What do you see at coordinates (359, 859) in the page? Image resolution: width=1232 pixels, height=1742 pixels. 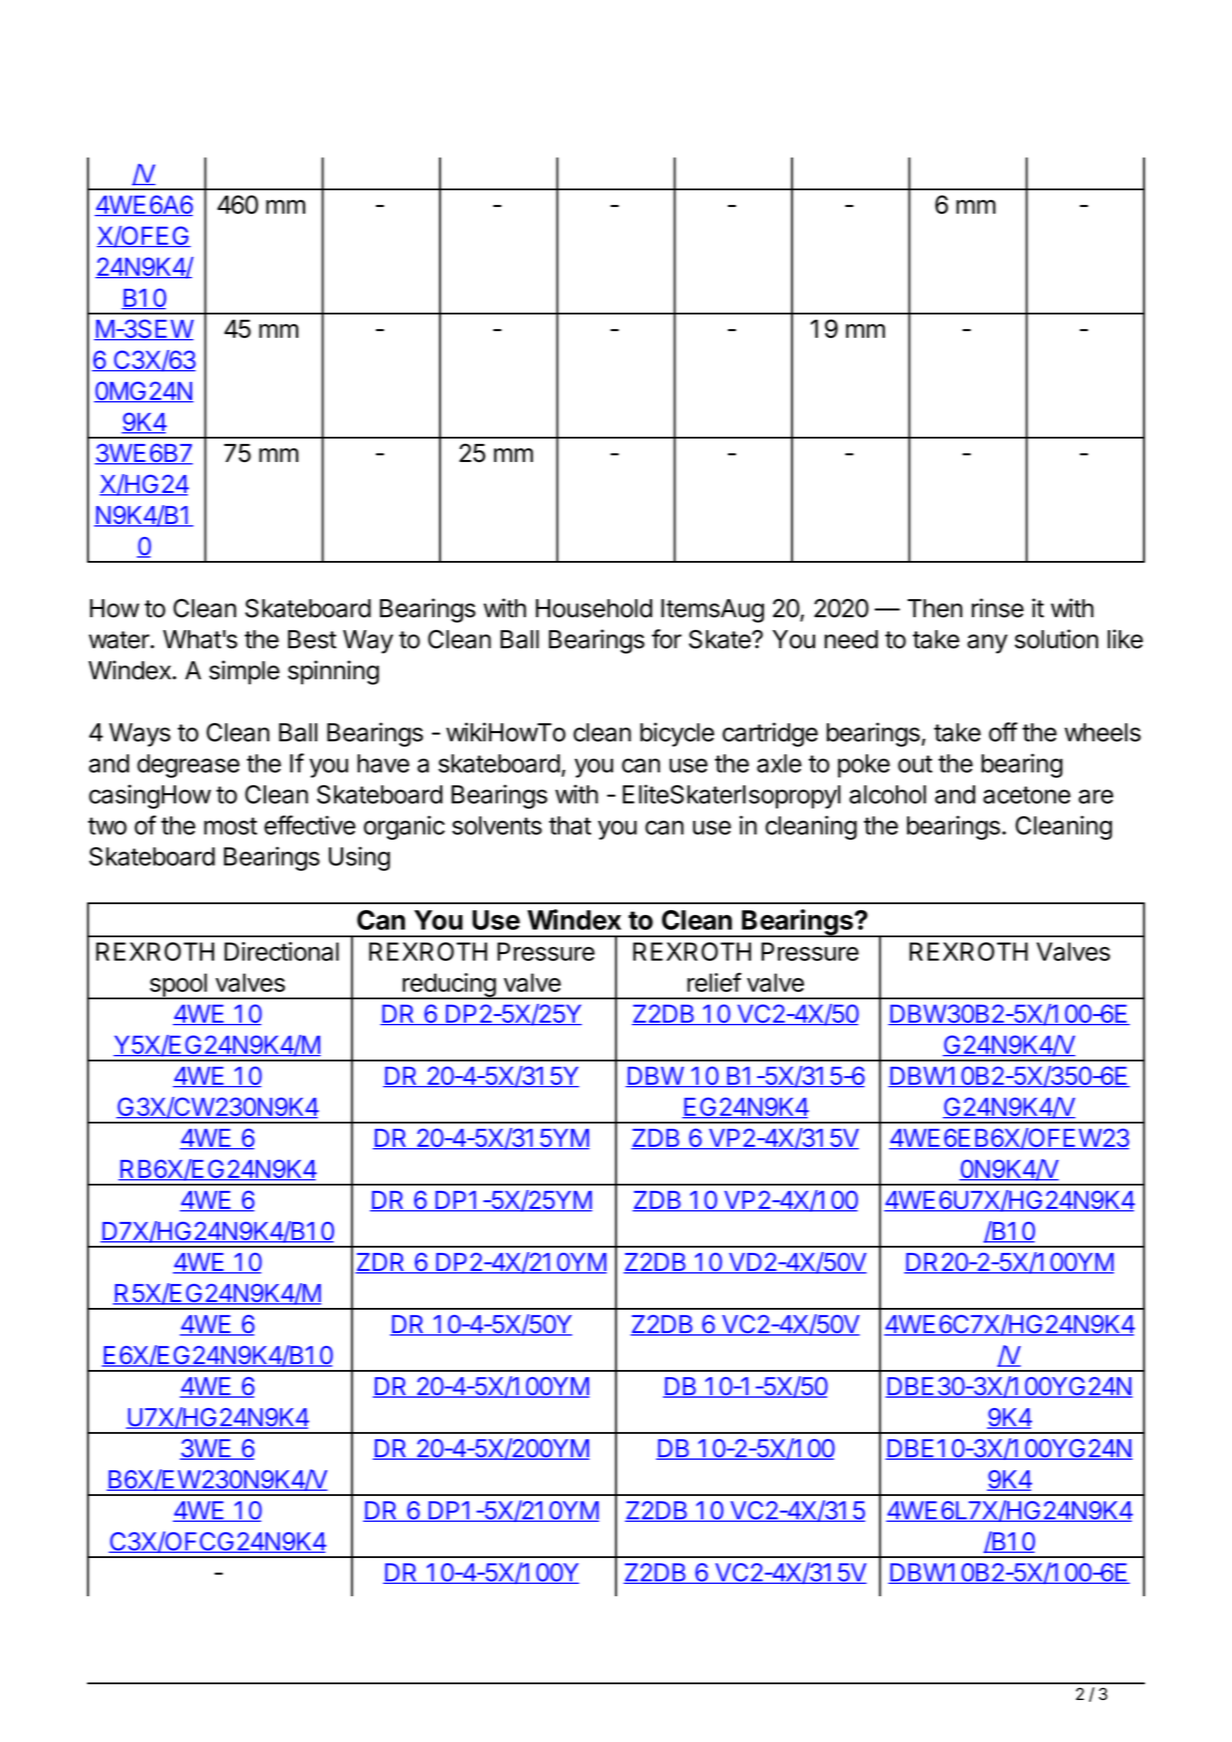 I see `Using` at bounding box center [359, 859].
